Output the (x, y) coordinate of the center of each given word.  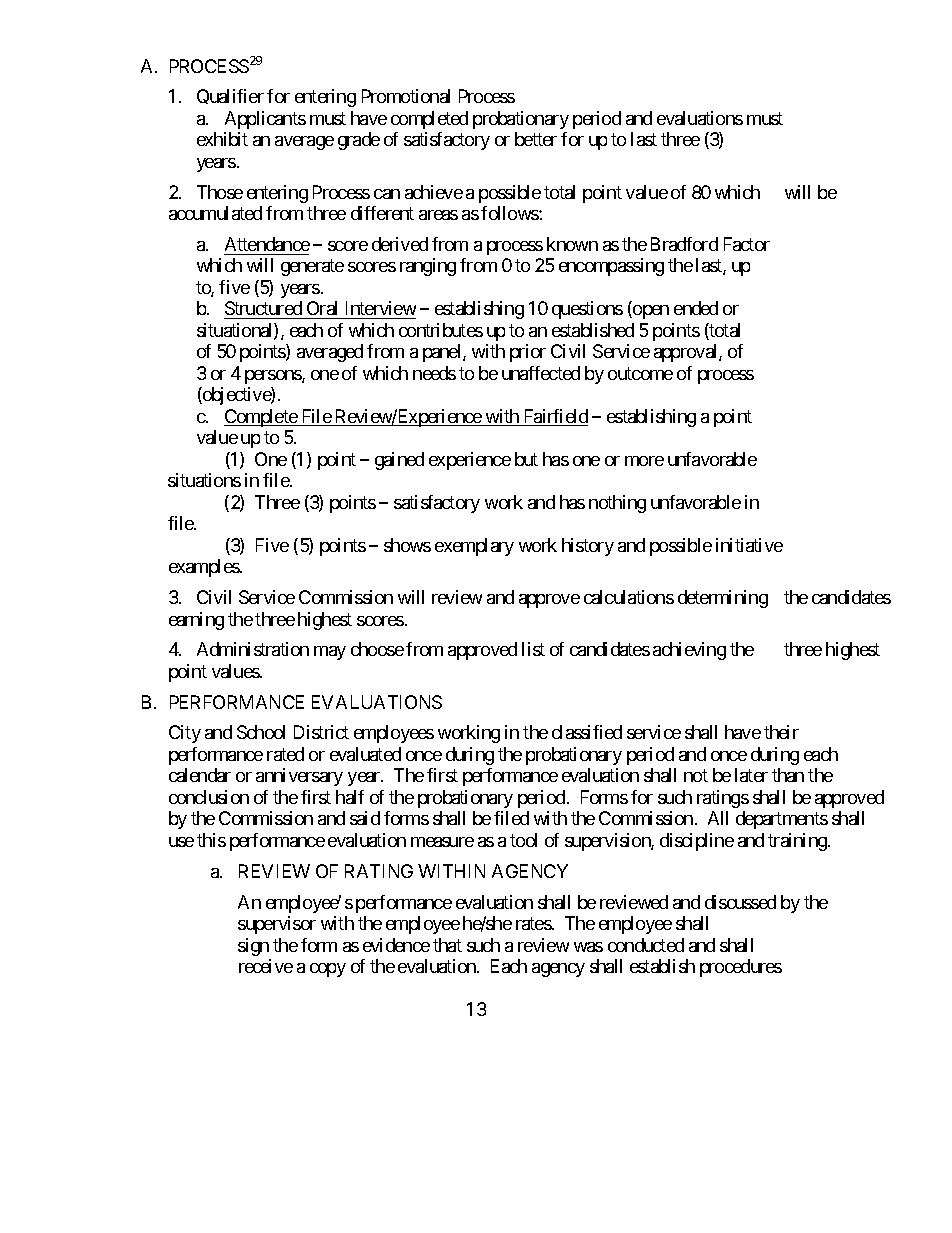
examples (204, 568)
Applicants (265, 120)
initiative (749, 545)
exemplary (474, 547)
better (536, 139)
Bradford (684, 244)
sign (253, 947)
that (447, 945)
